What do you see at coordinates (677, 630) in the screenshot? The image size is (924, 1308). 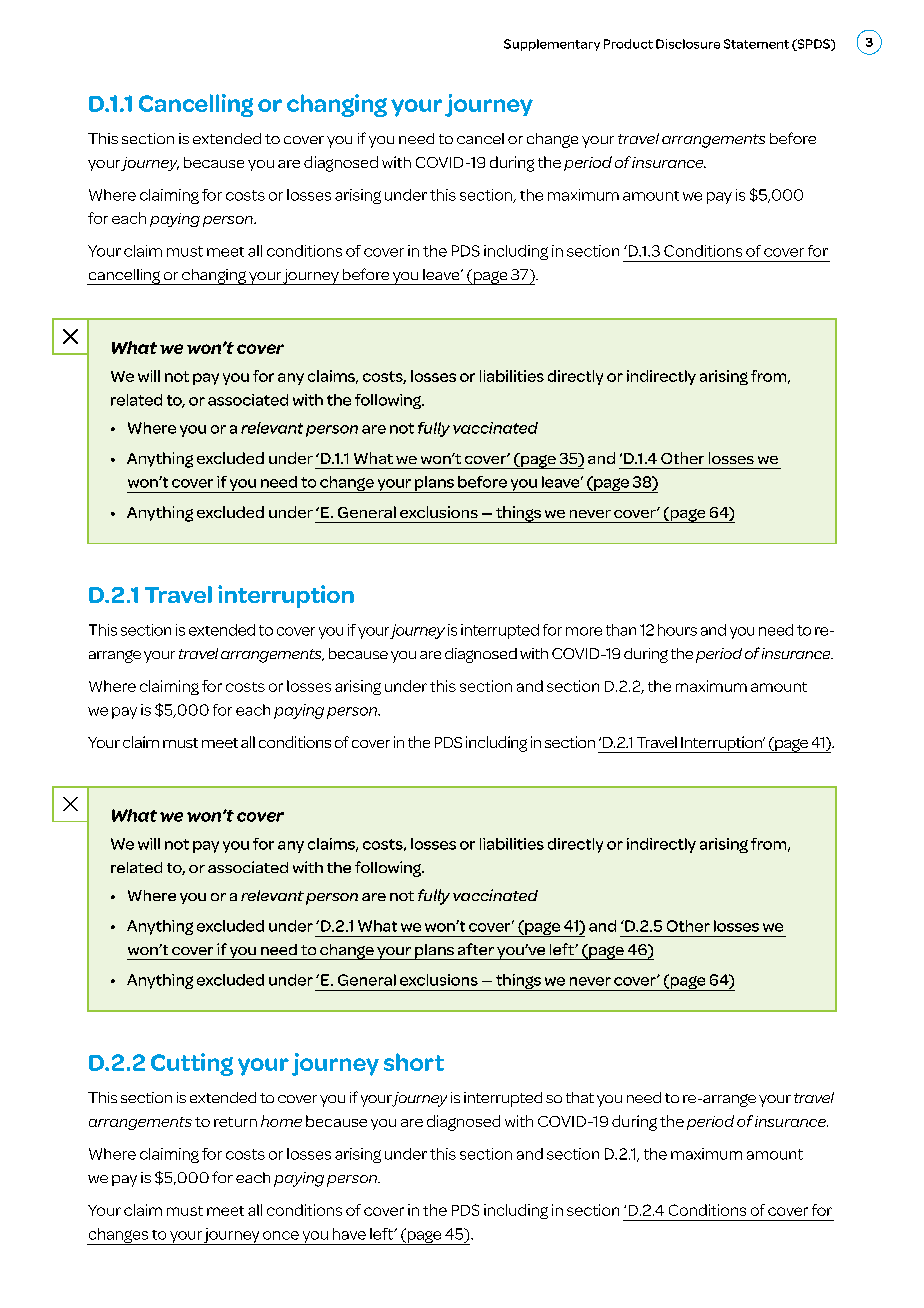 I see `hours` at bounding box center [677, 630].
